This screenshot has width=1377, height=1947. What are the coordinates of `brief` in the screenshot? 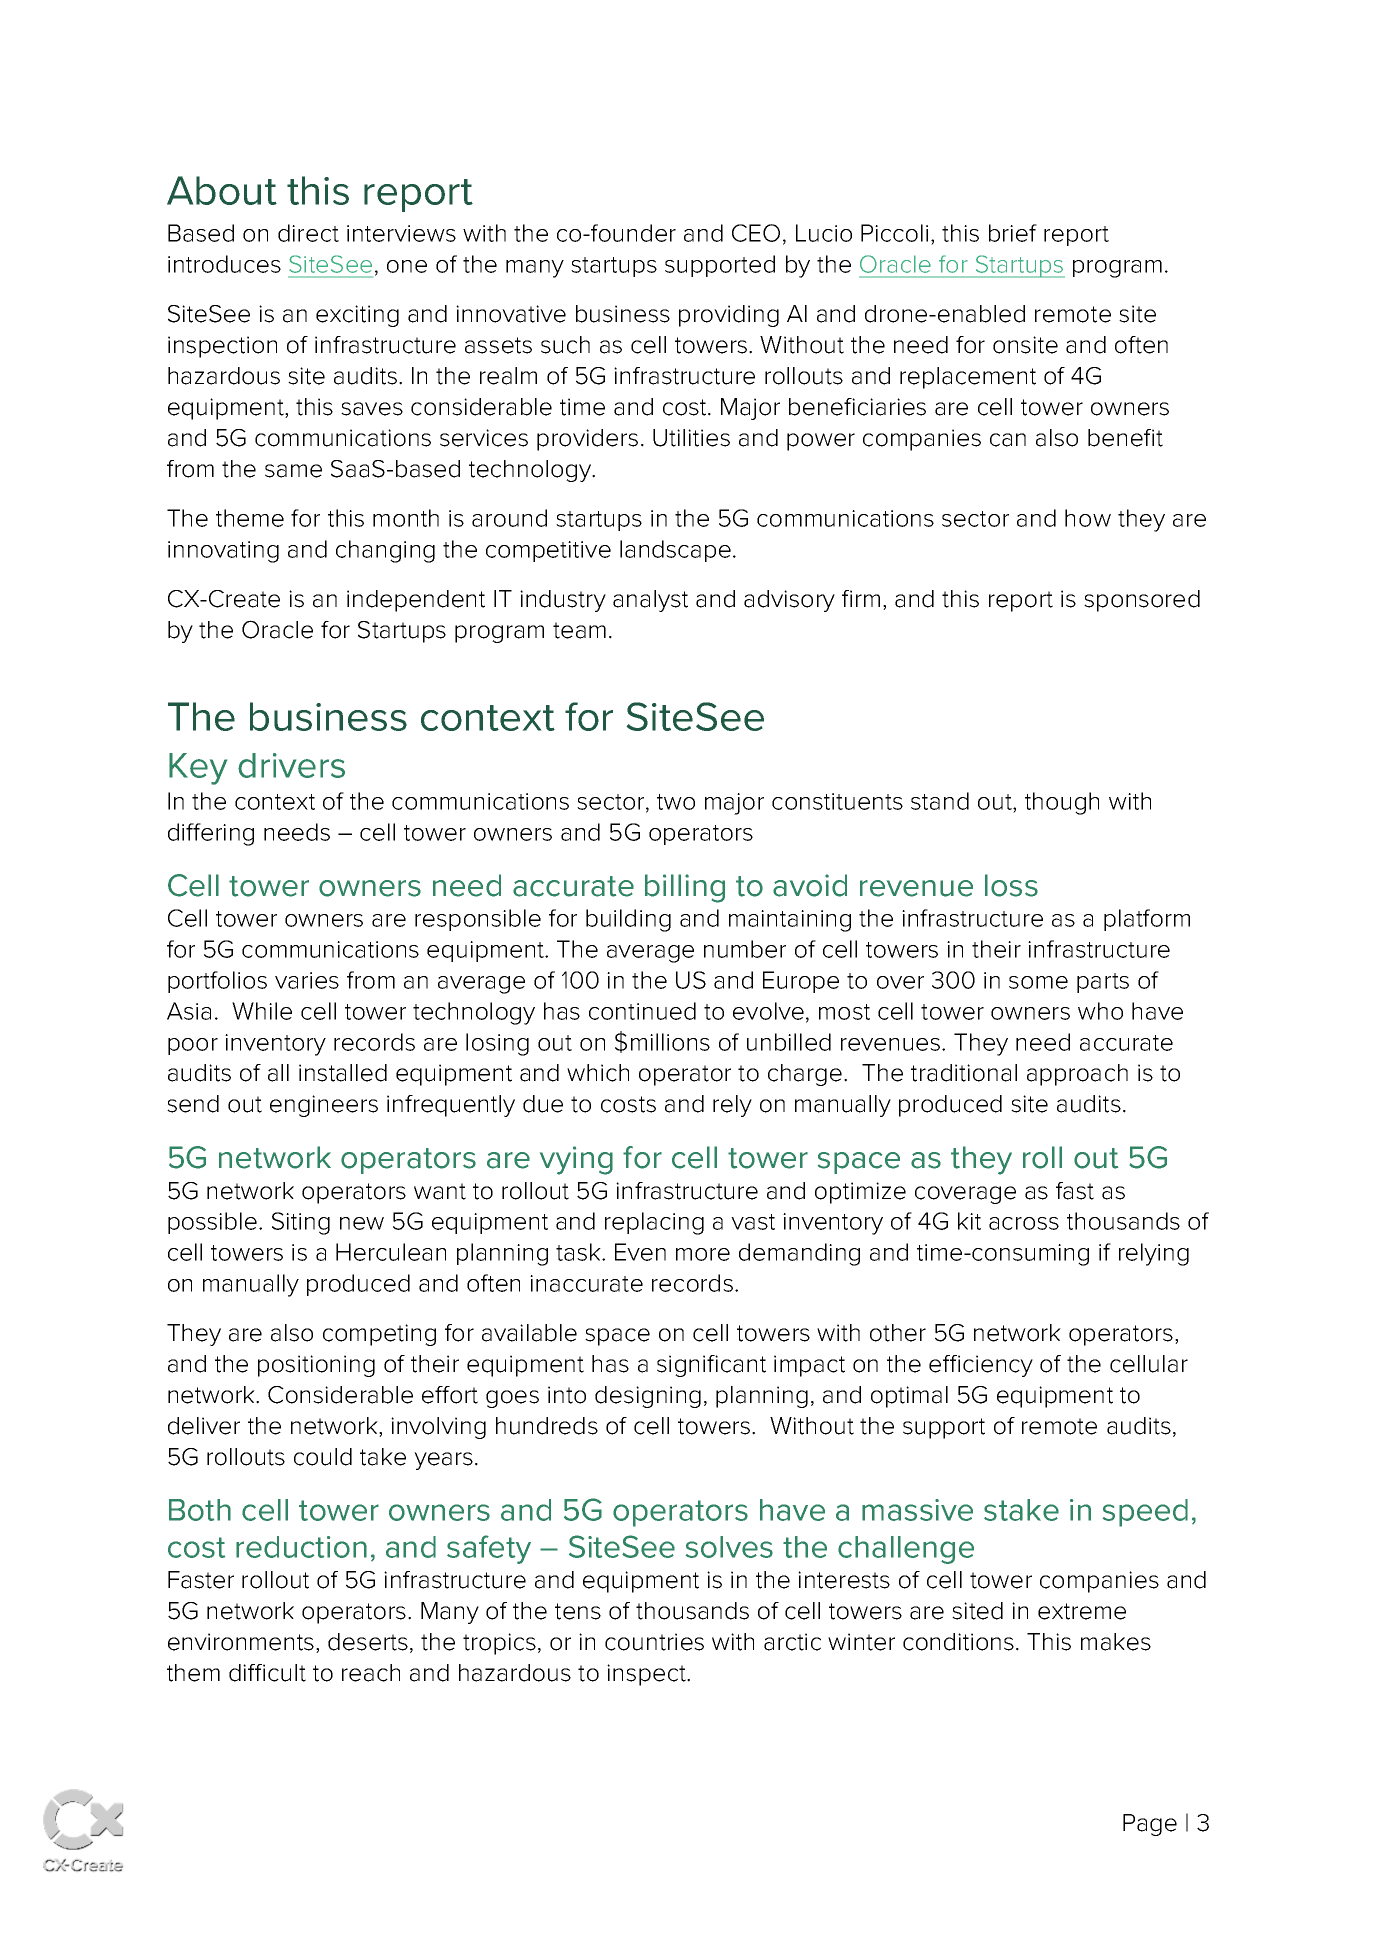 It's located at (1013, 233).
